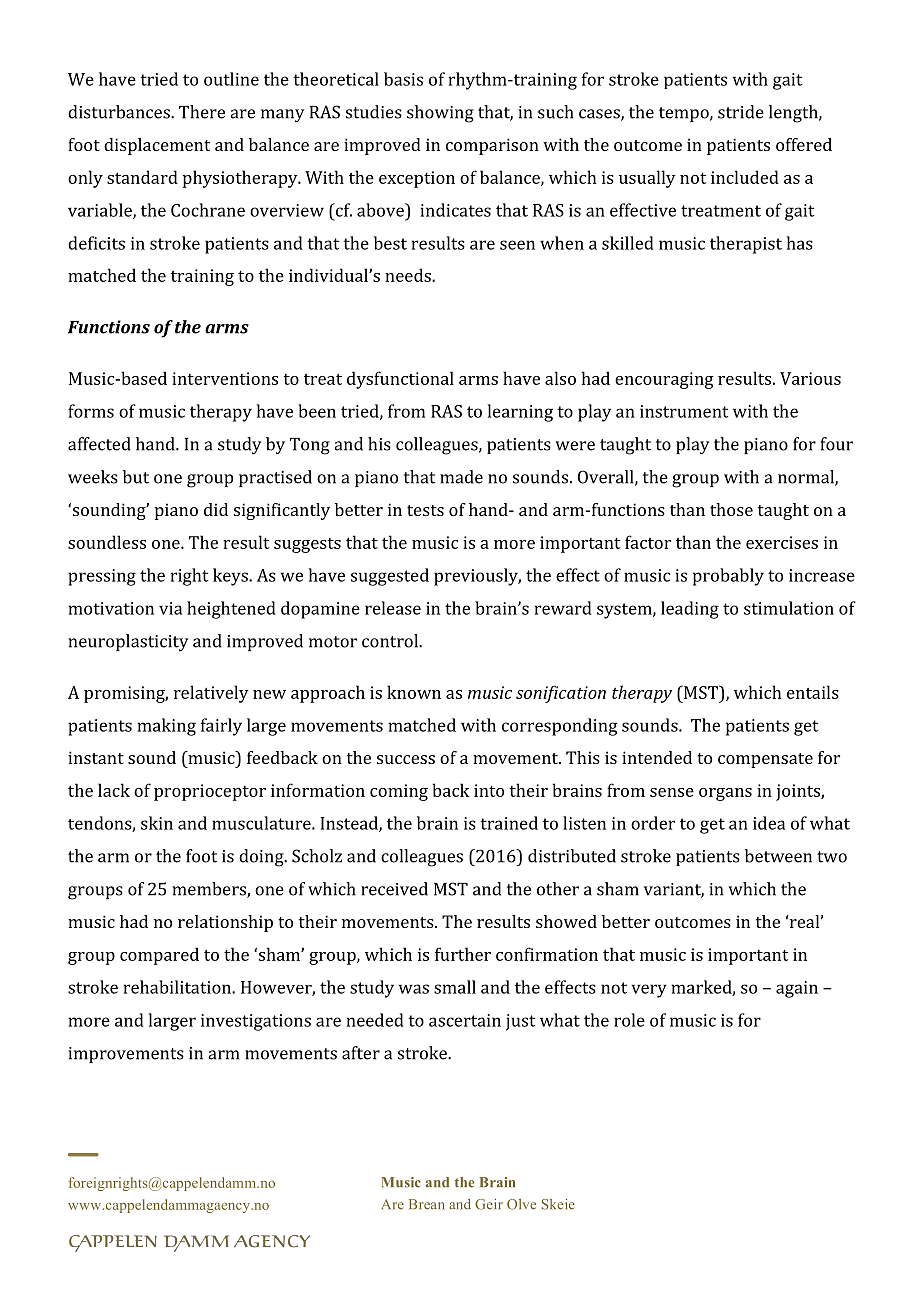 The width and height of the document is (924, 1308). Describe the element at coordinates (170, 608) in the document. I see `via` at that location.
